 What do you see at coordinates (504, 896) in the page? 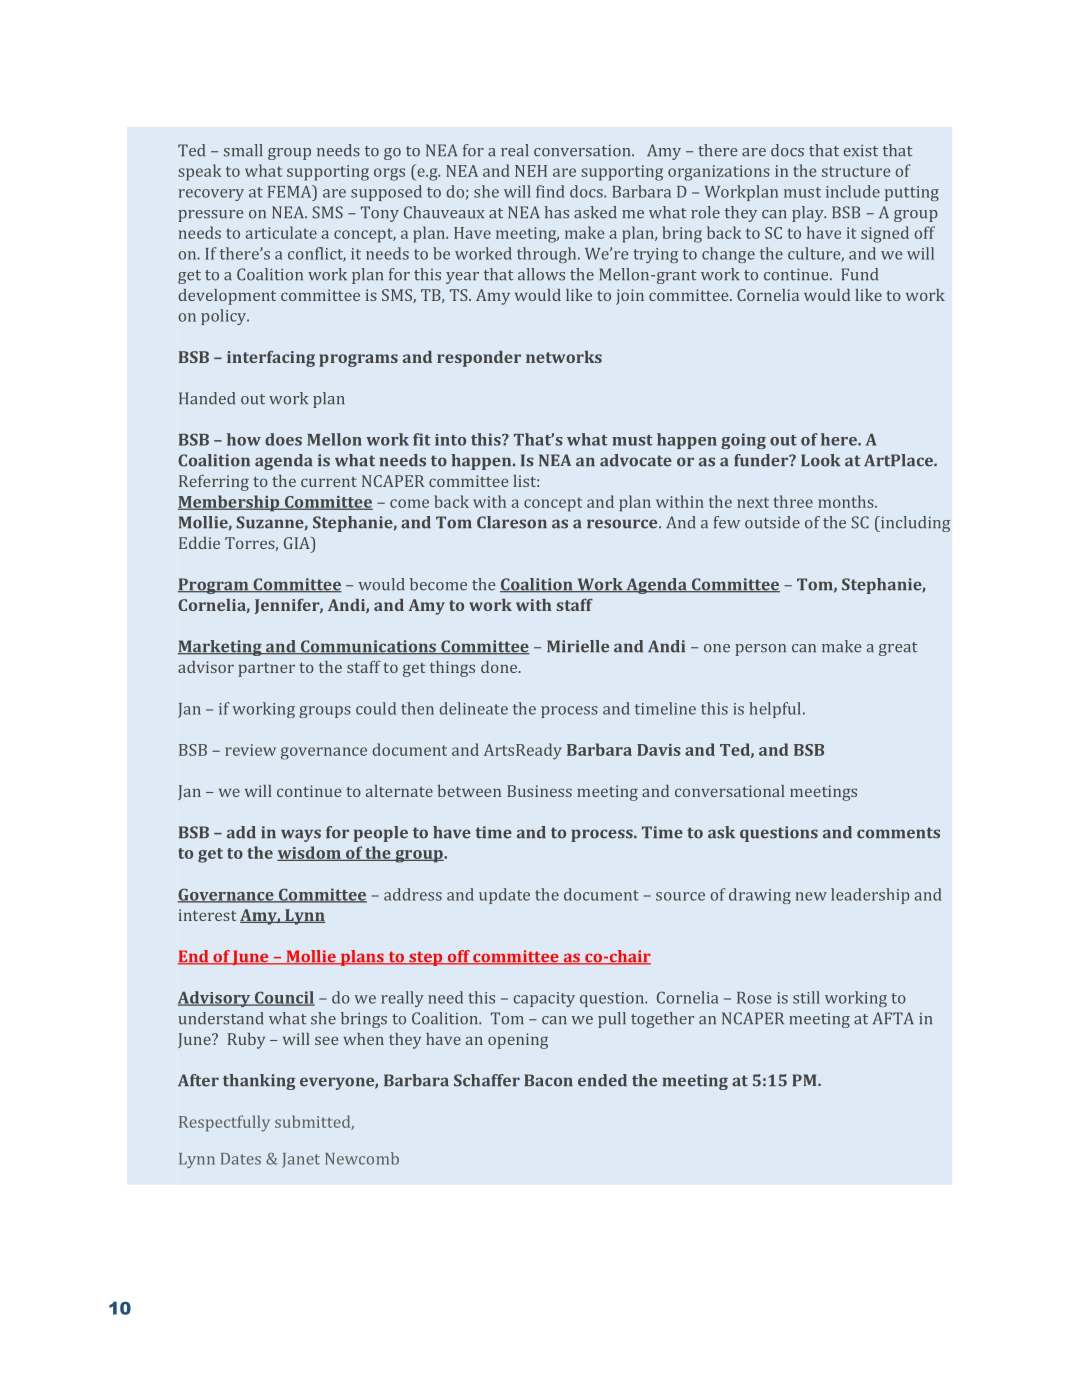
I see `update` at bounding box center [504, 896].
